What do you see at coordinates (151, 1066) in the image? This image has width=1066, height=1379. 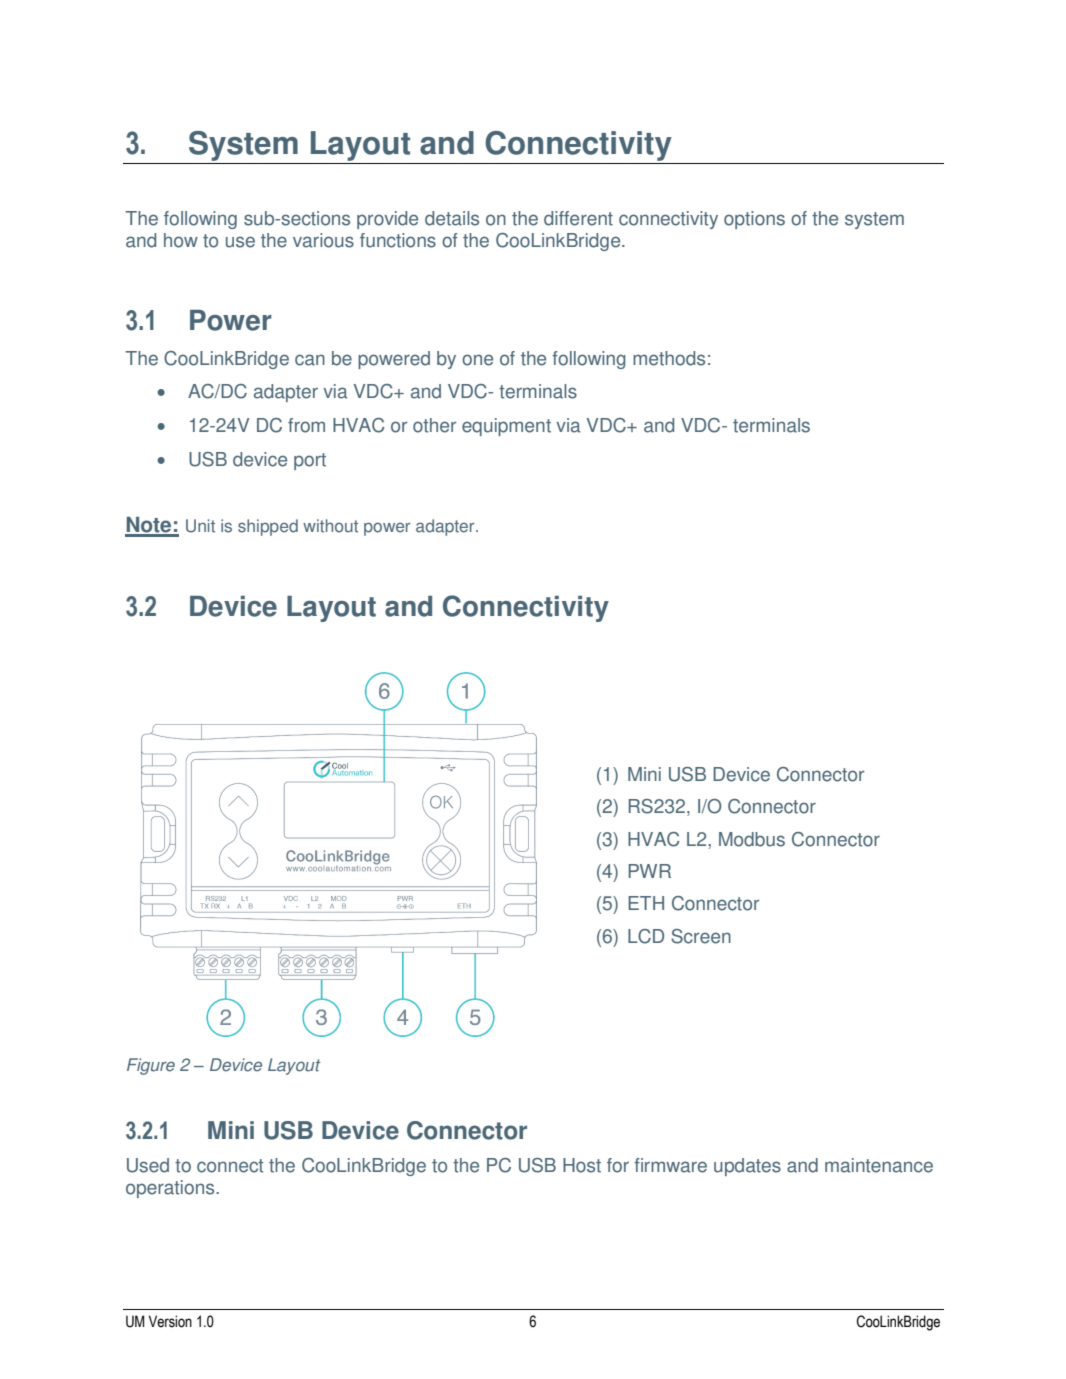 I see `Figure` at bounding box center [151, 1066].
